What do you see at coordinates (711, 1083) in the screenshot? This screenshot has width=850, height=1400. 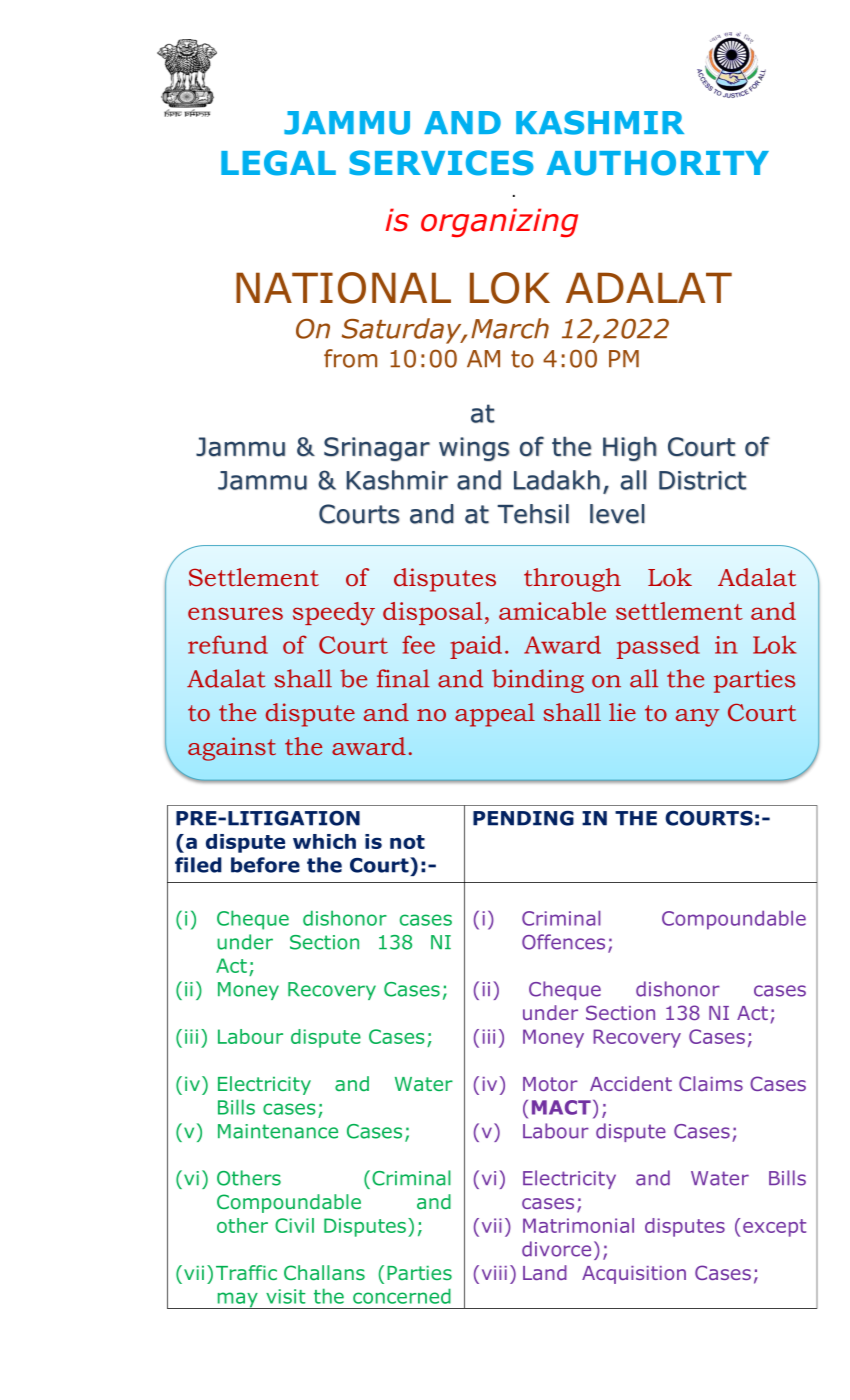 I see `Claims` at bounding box center [711, 1083].
